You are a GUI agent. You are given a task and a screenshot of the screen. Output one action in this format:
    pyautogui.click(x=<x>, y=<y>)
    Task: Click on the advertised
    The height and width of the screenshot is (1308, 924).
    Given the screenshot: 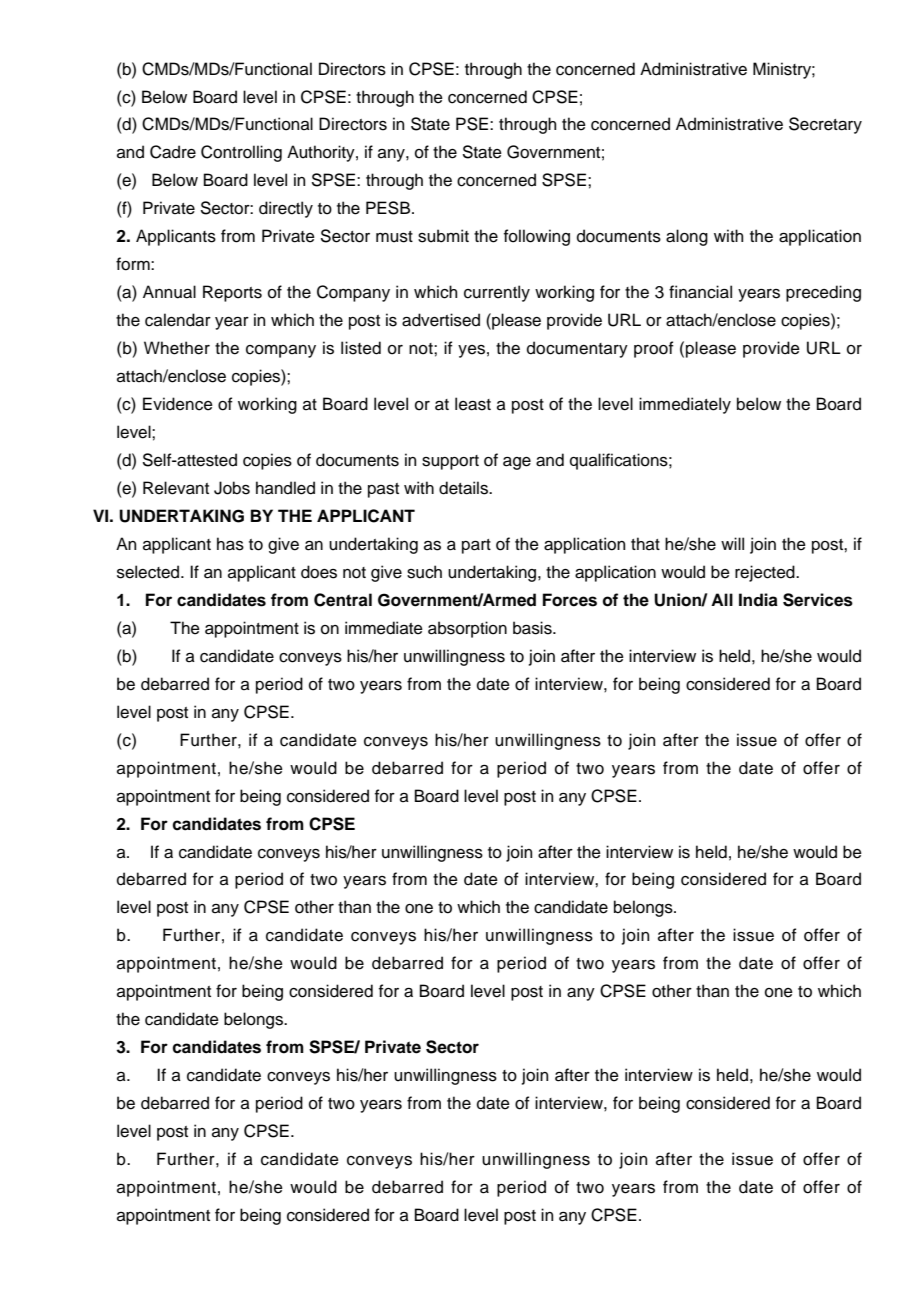 What is the action you would take?
    pyautogui.click(x=441, y=320)
